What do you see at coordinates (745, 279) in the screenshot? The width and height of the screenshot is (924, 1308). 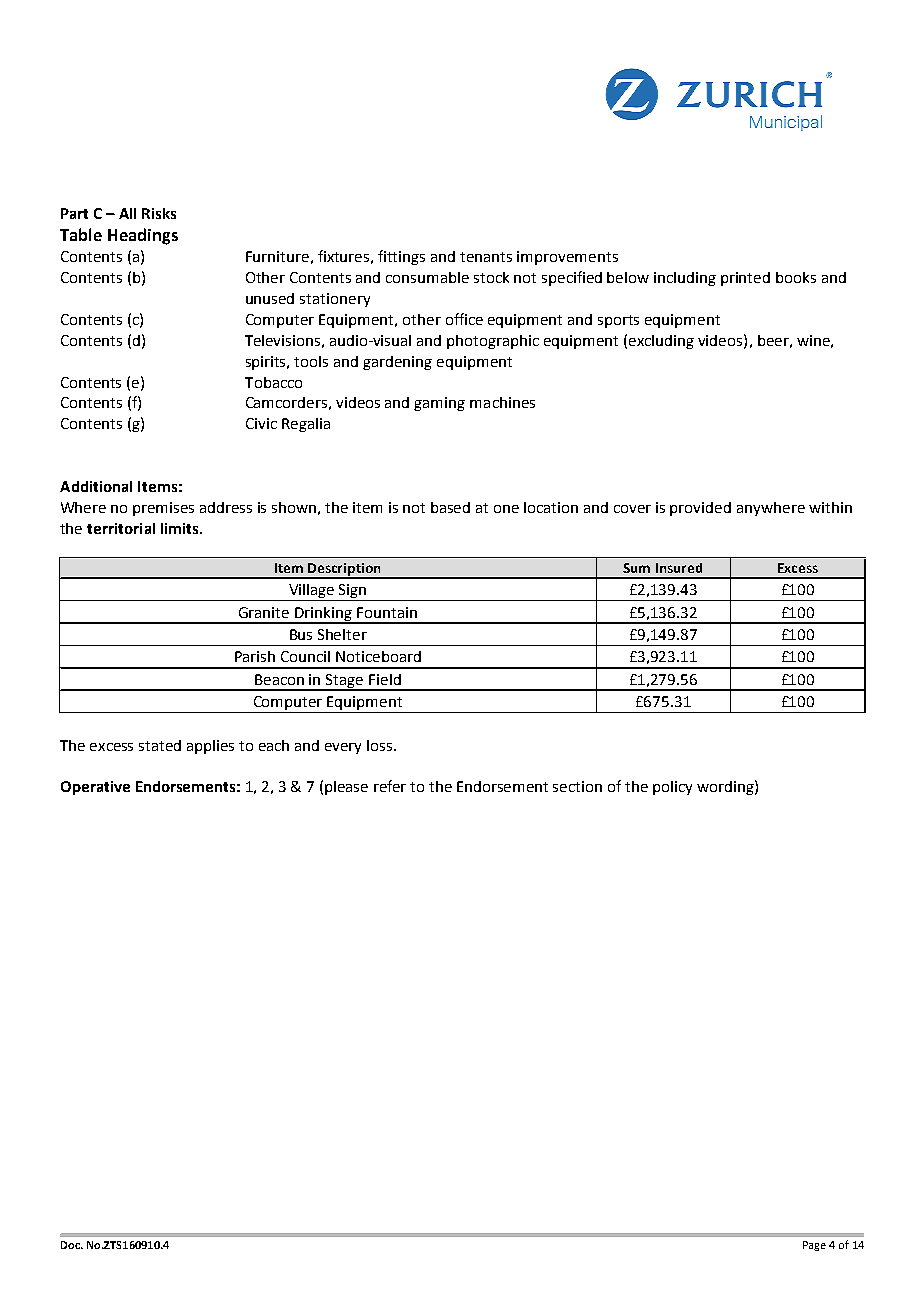 I see `printed` at bounding box center [745, 279].
